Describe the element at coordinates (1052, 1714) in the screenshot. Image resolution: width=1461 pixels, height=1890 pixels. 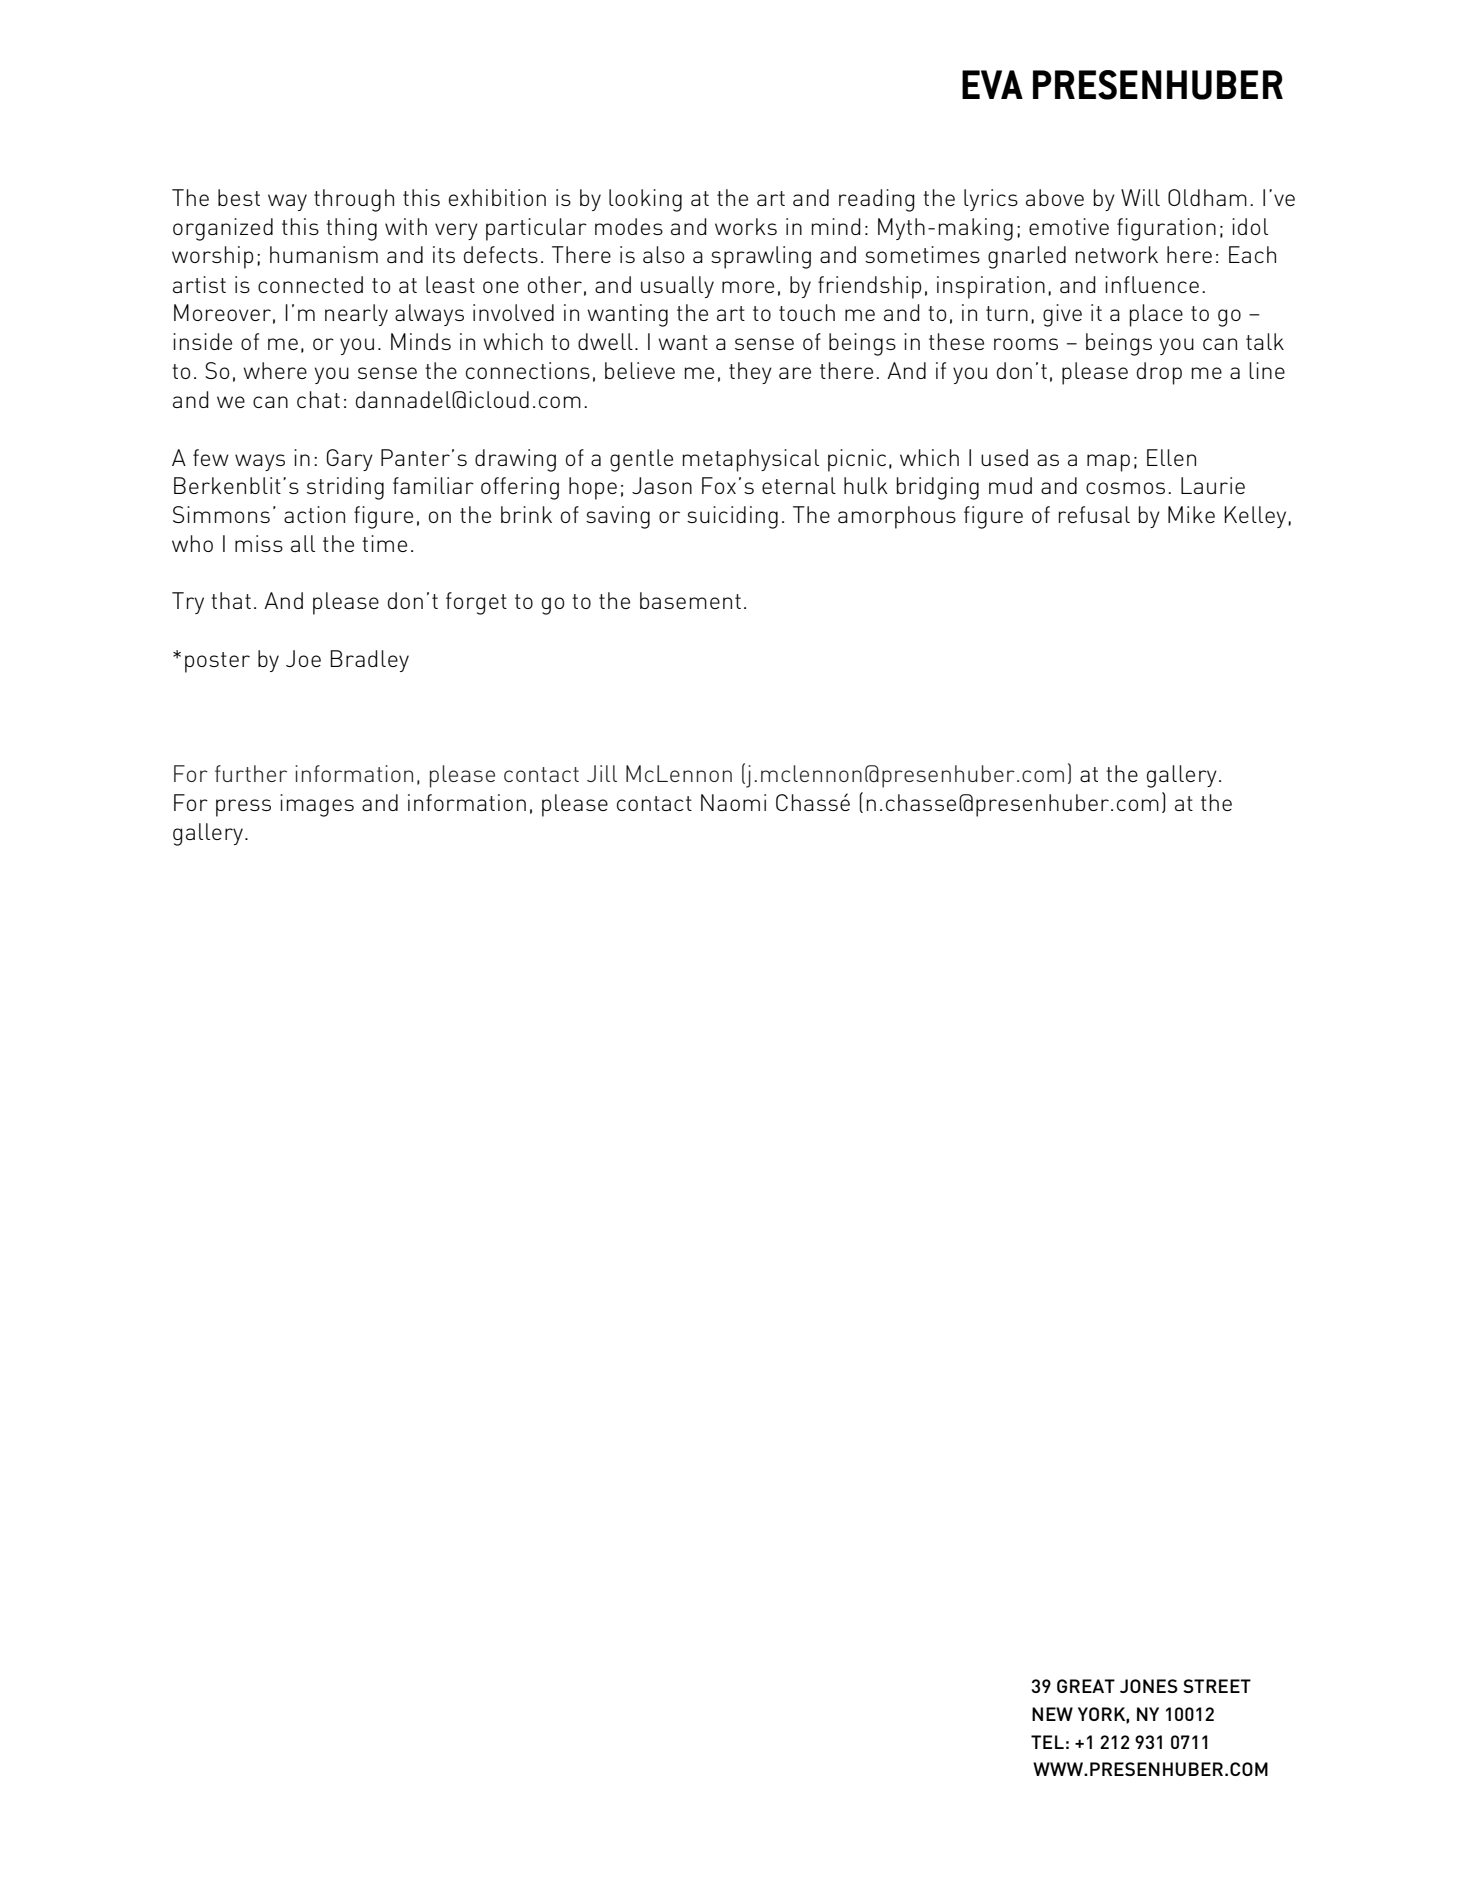
I see `NEW` at that location.
